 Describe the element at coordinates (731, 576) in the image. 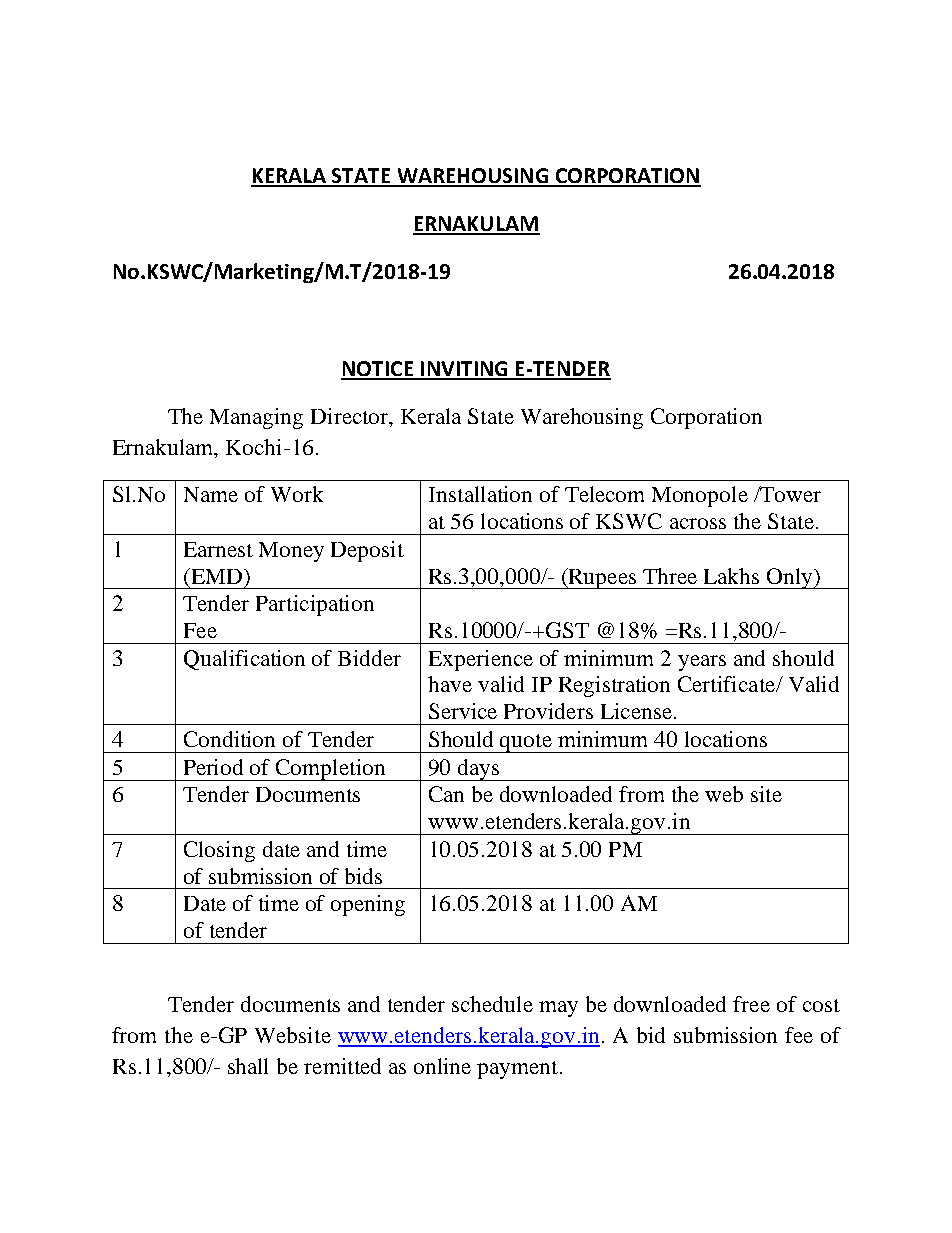

I see `Lakhs` at that location.
